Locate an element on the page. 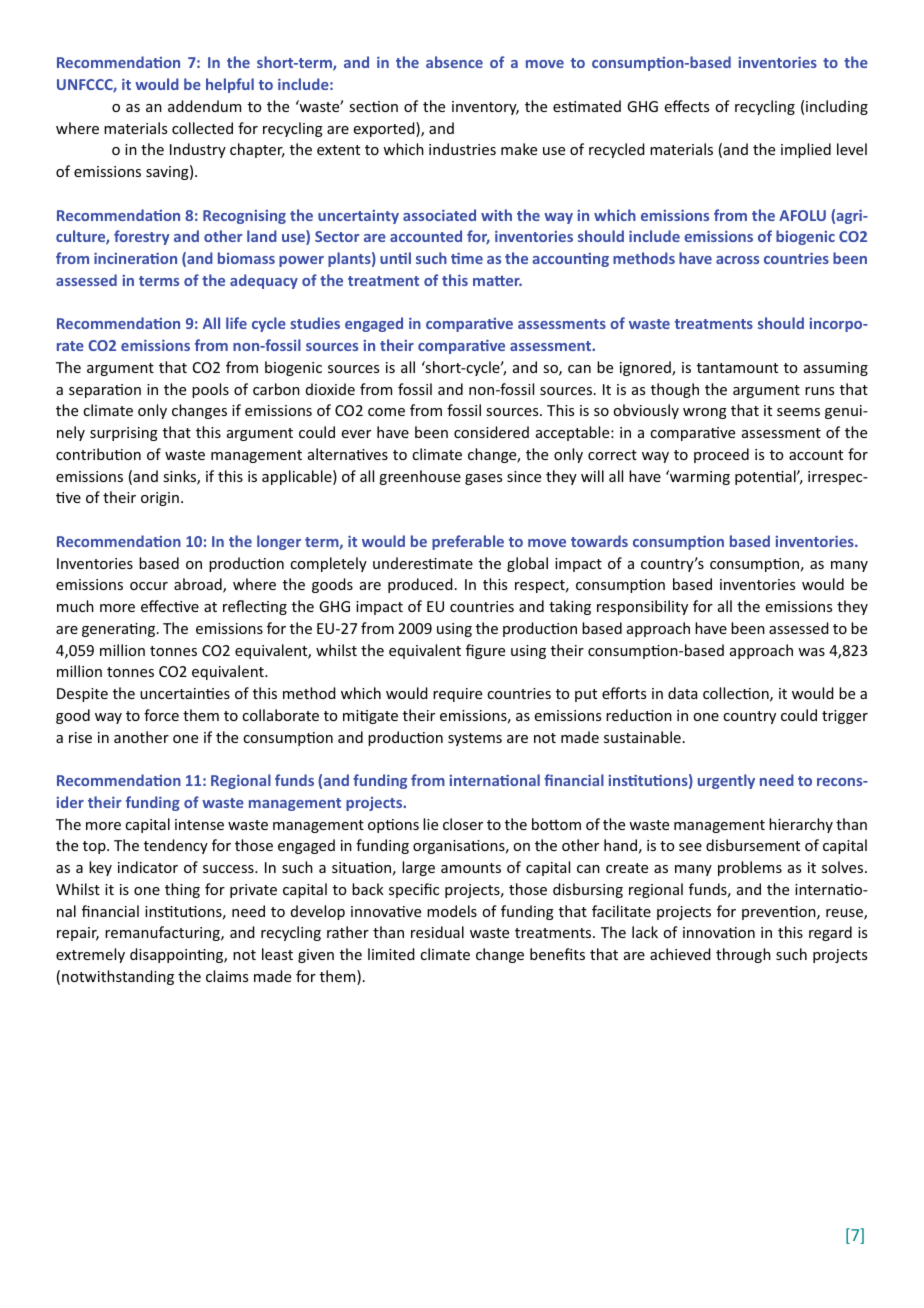 The width and height of the page is (924, 1308). potential is located at coordinates (766, 477).
